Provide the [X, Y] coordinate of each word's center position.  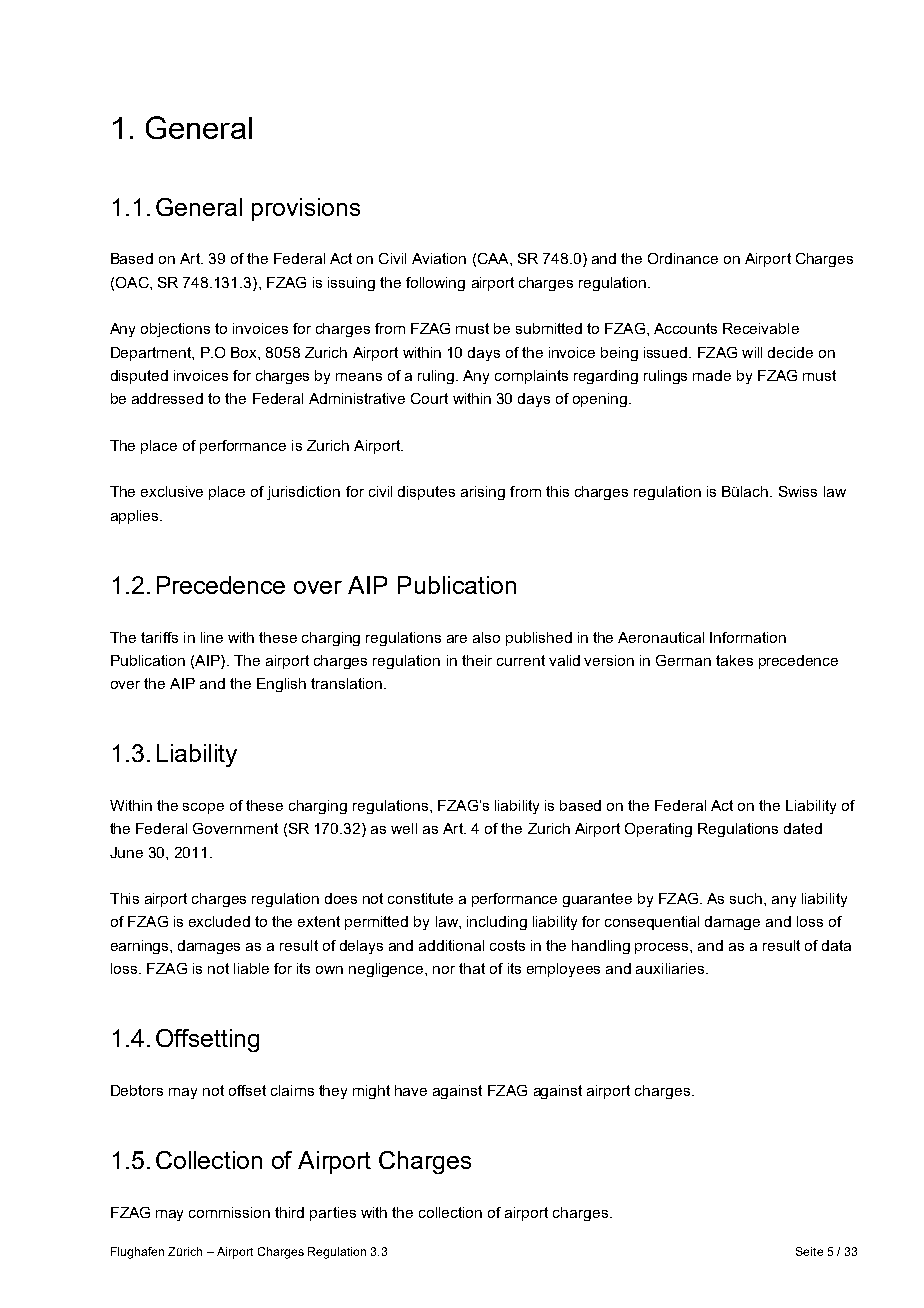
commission [229, 1212]
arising [483, 493]
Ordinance [683, 258]
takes [734, 660]
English [281, 685]
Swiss [798, 491]
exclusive [172, 491]
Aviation [439, 258]
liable [251, 968]
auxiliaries [671, 968]
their [477, 660]
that [472, 968]
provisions [306, 209]
